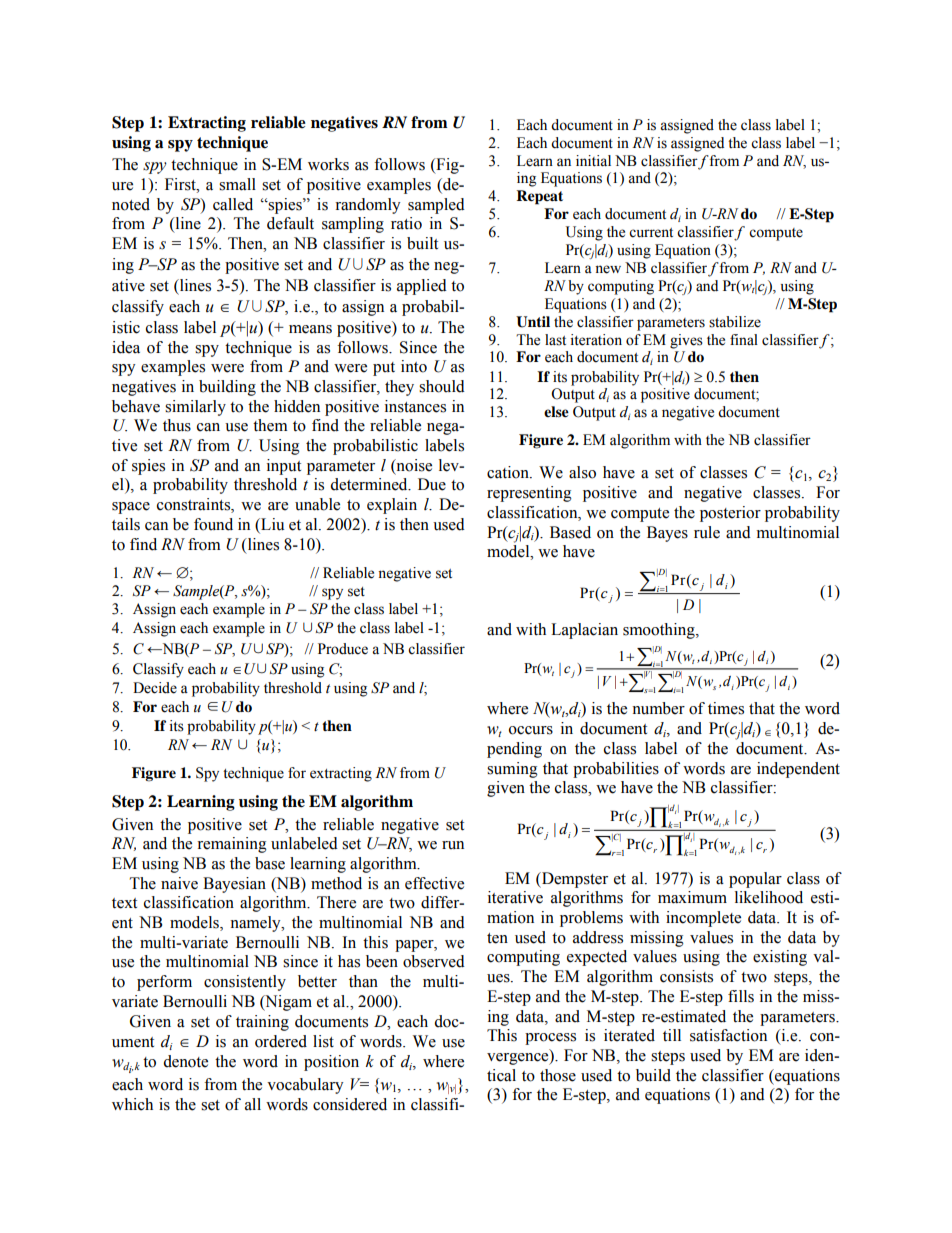 This screenshot has height=1233, width=952. I want to click on Repeat, so click(539, 197).
